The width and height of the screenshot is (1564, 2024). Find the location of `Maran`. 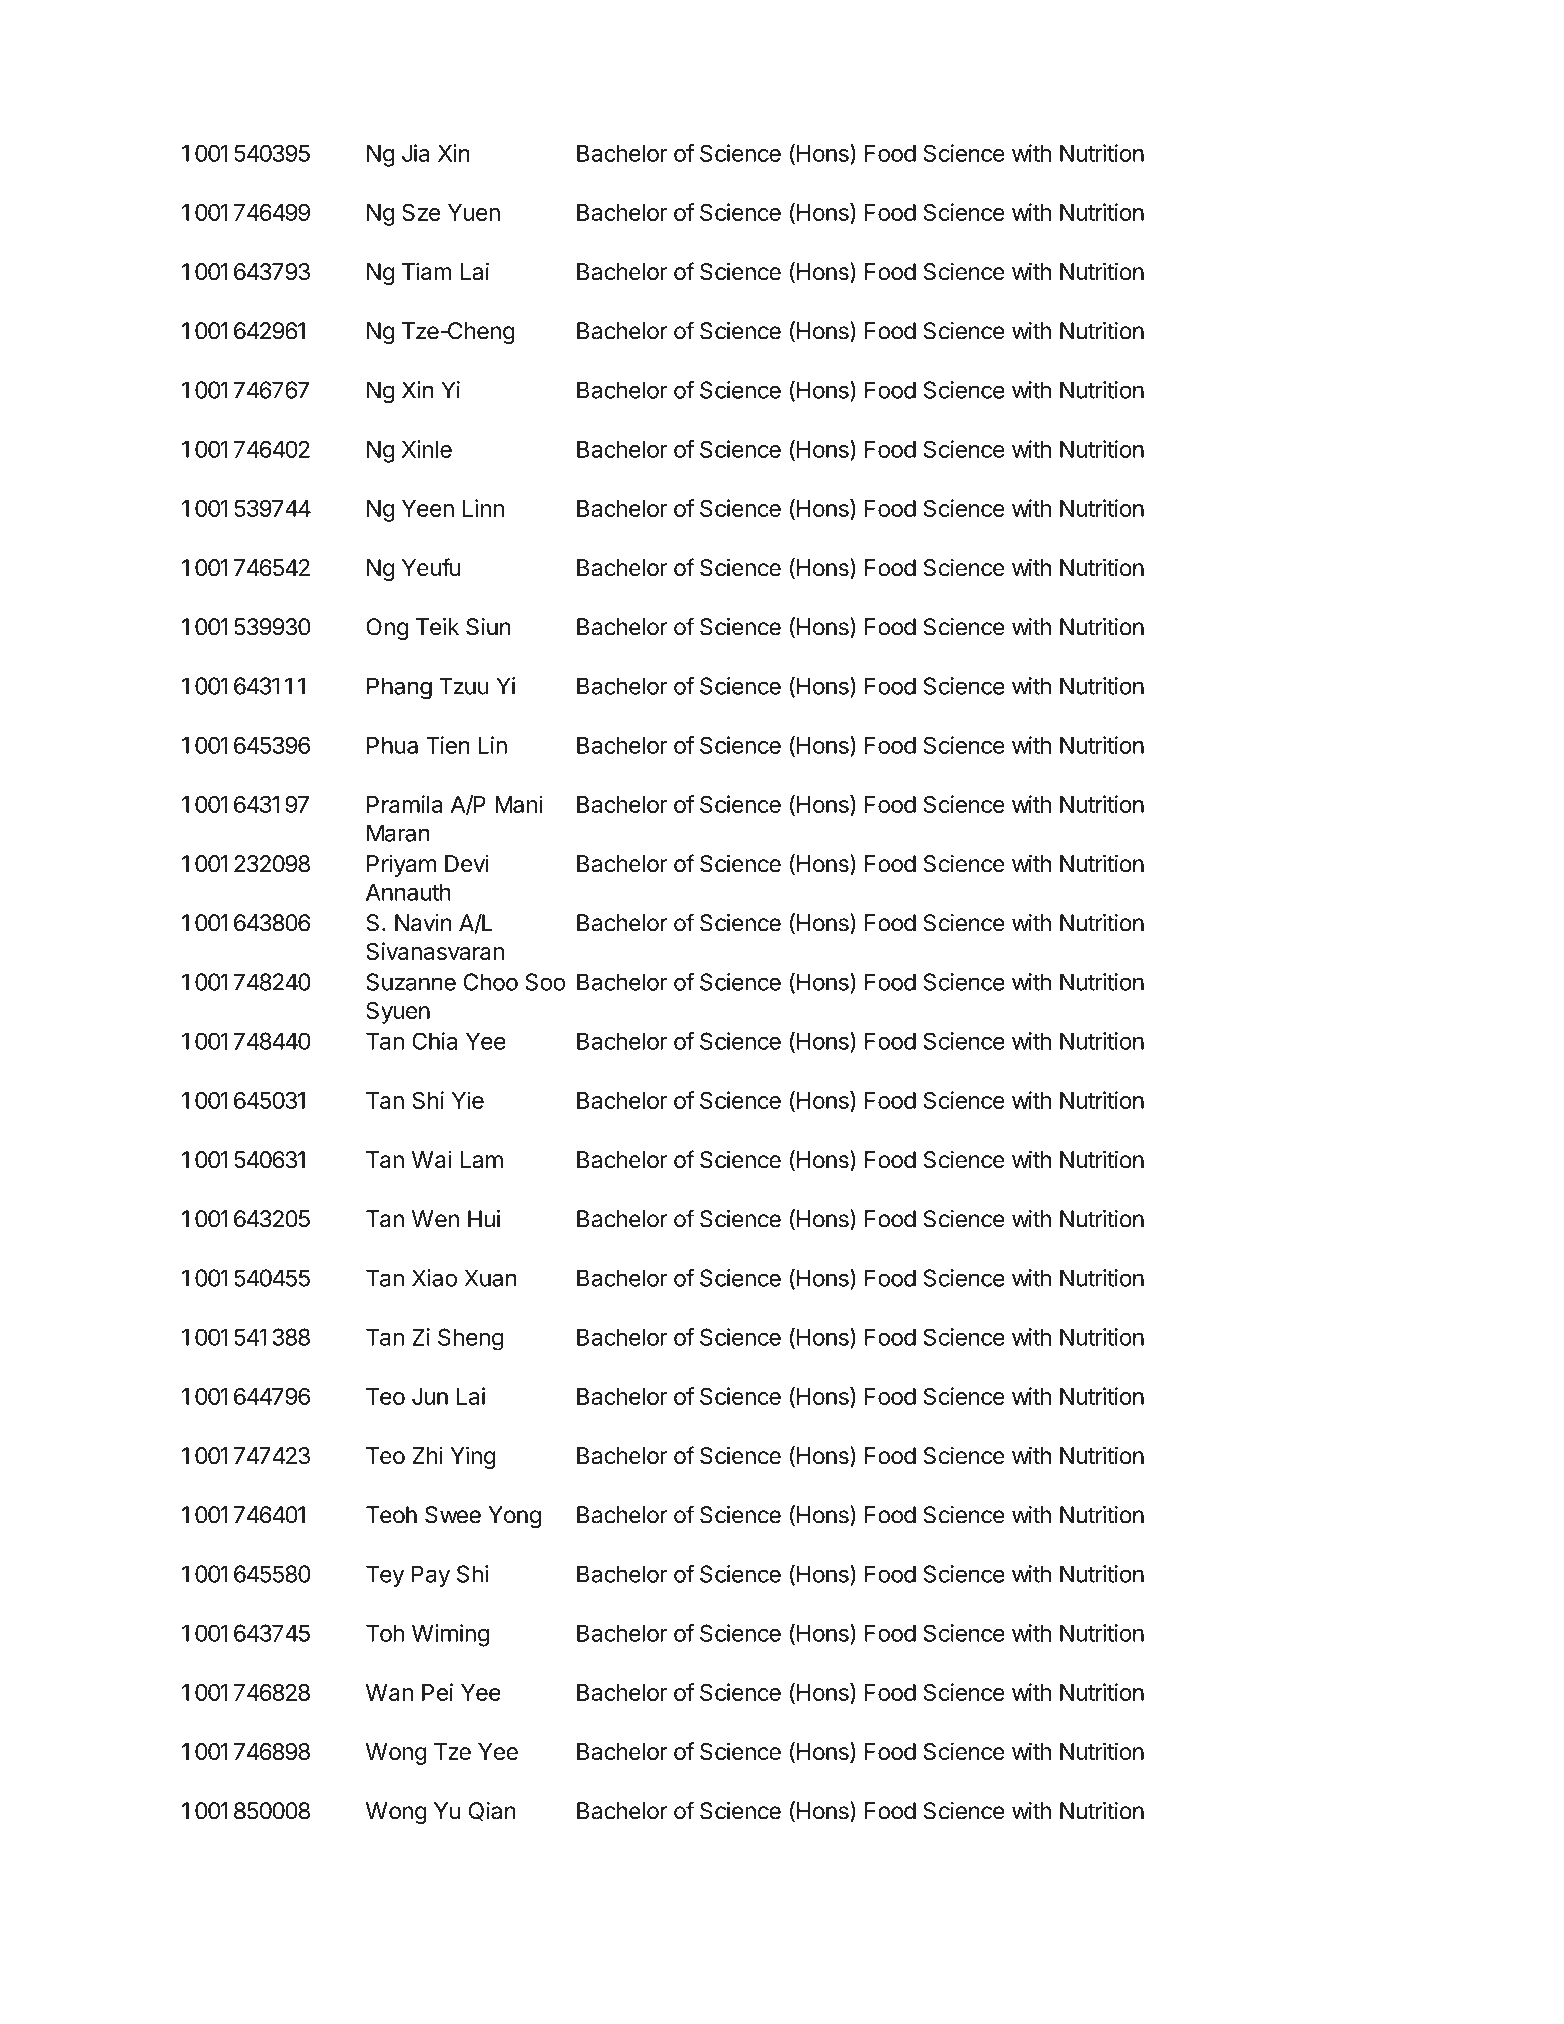

Maran is located at coordinates (398, 833).
